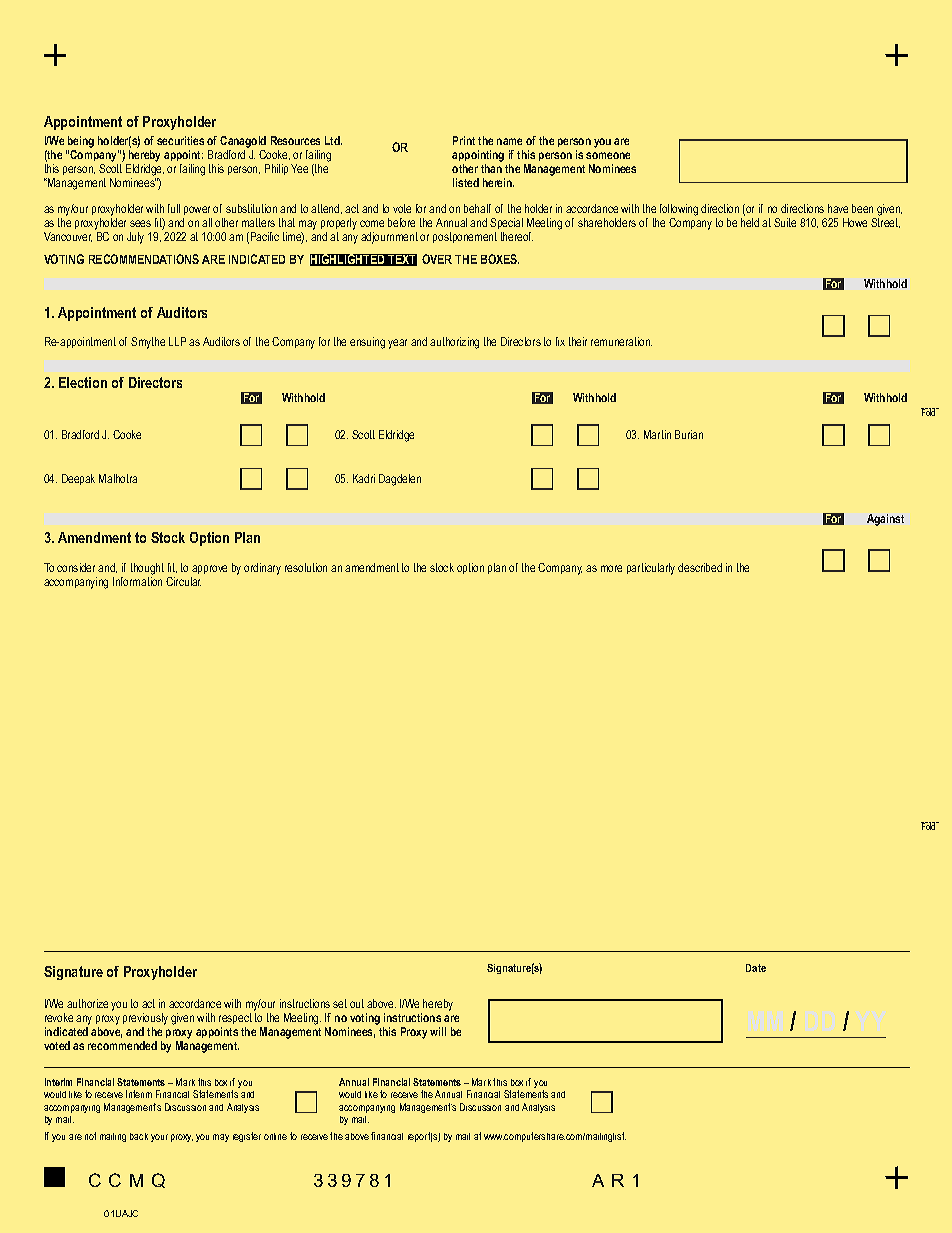 The height and width of the image is (1233, 952). I want to click on your, so click(159, 1138).
